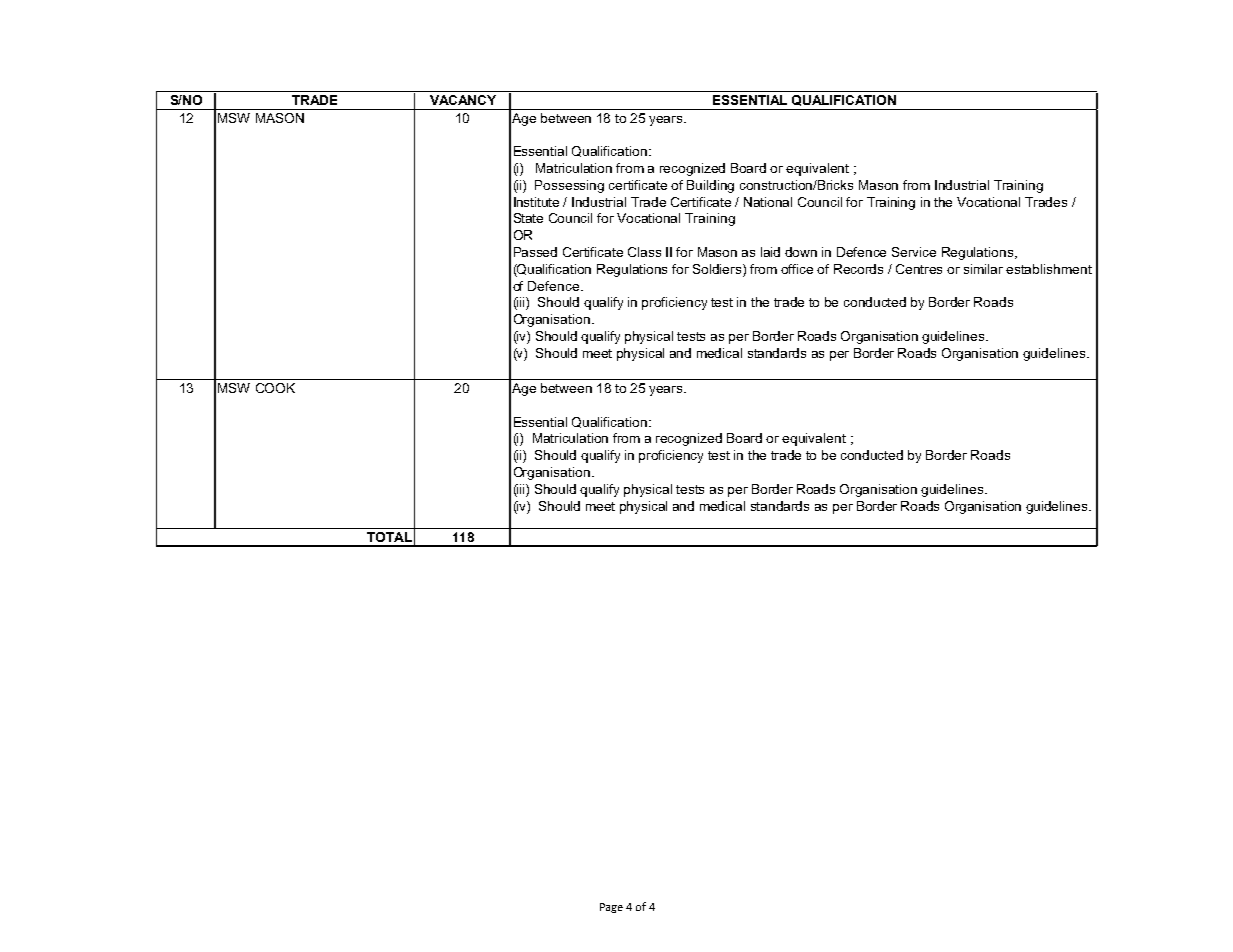 This document has width=1233, height=952. What do you see at coordinates (275, 388) in the document?
I see `COOK` at bounding box center [275, 388].
